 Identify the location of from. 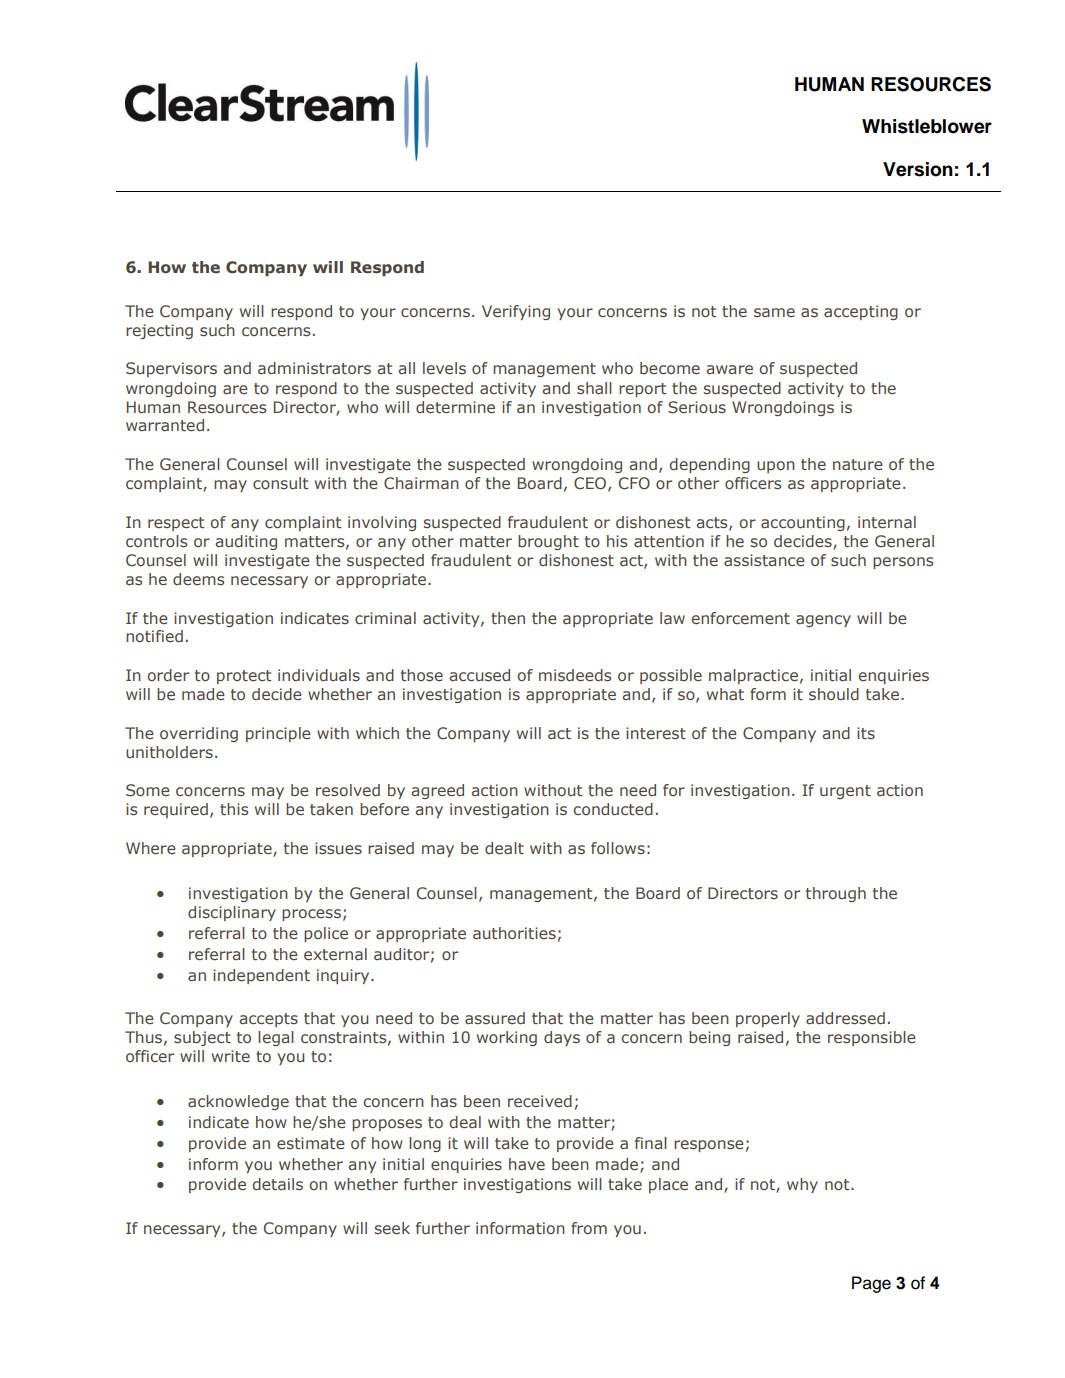
(589, 1228).
